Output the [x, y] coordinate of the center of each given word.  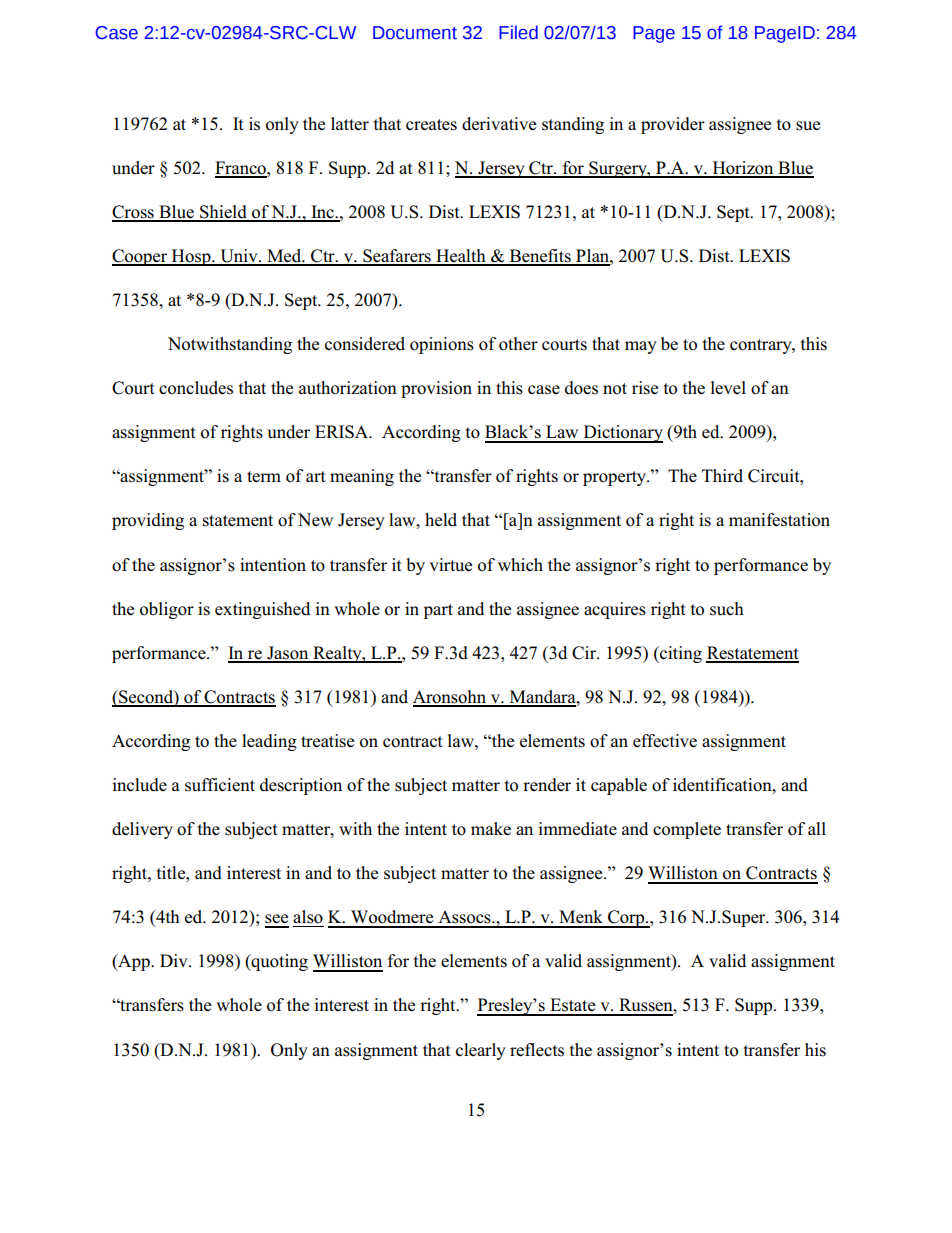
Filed [518, 32]
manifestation [779, 520]
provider [673, 125]
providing [148, 521]
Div [175, 960]
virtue [450, 565]
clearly [481, 1051]
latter [350, 124]
